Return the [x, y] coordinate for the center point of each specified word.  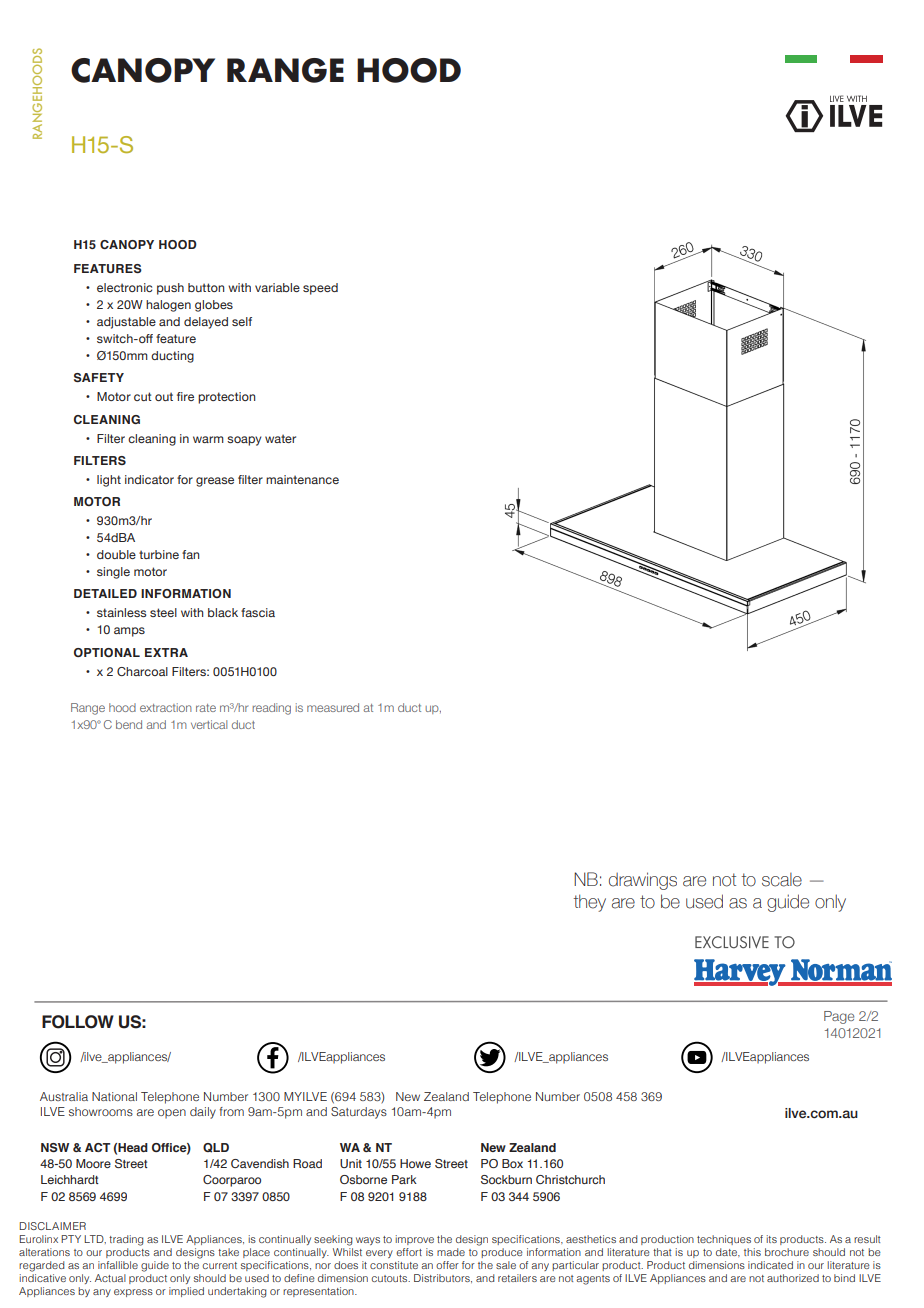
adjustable [126, 323]
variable [277, 287]
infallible [118, 1265]
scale [782, 880]
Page [839, 1017]
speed [320, 289]
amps [129, 632]
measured [333, 707]
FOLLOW [78, 1022]
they [589, 903]
